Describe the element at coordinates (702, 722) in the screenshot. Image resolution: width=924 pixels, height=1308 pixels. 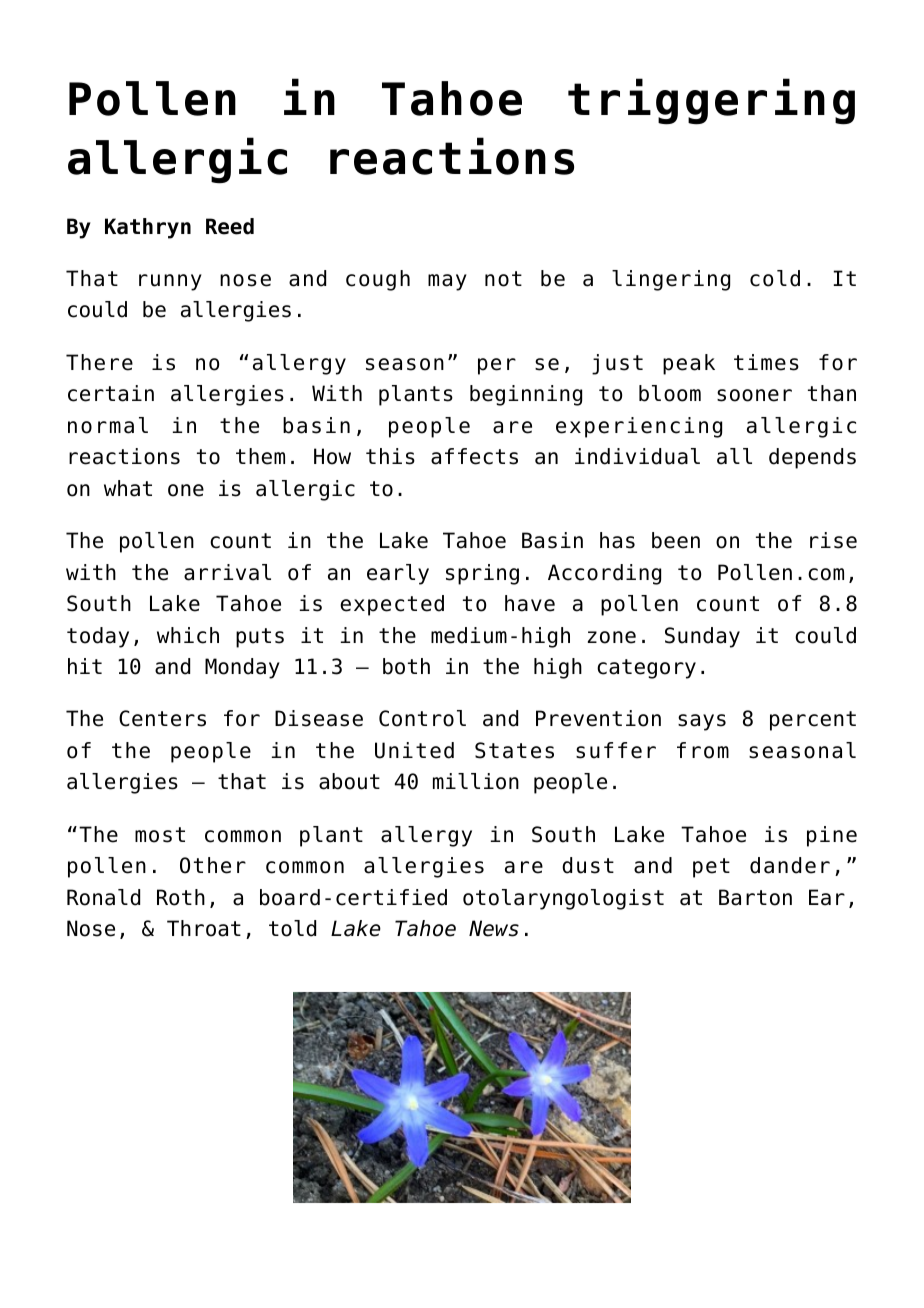
I see `says` at that location.
